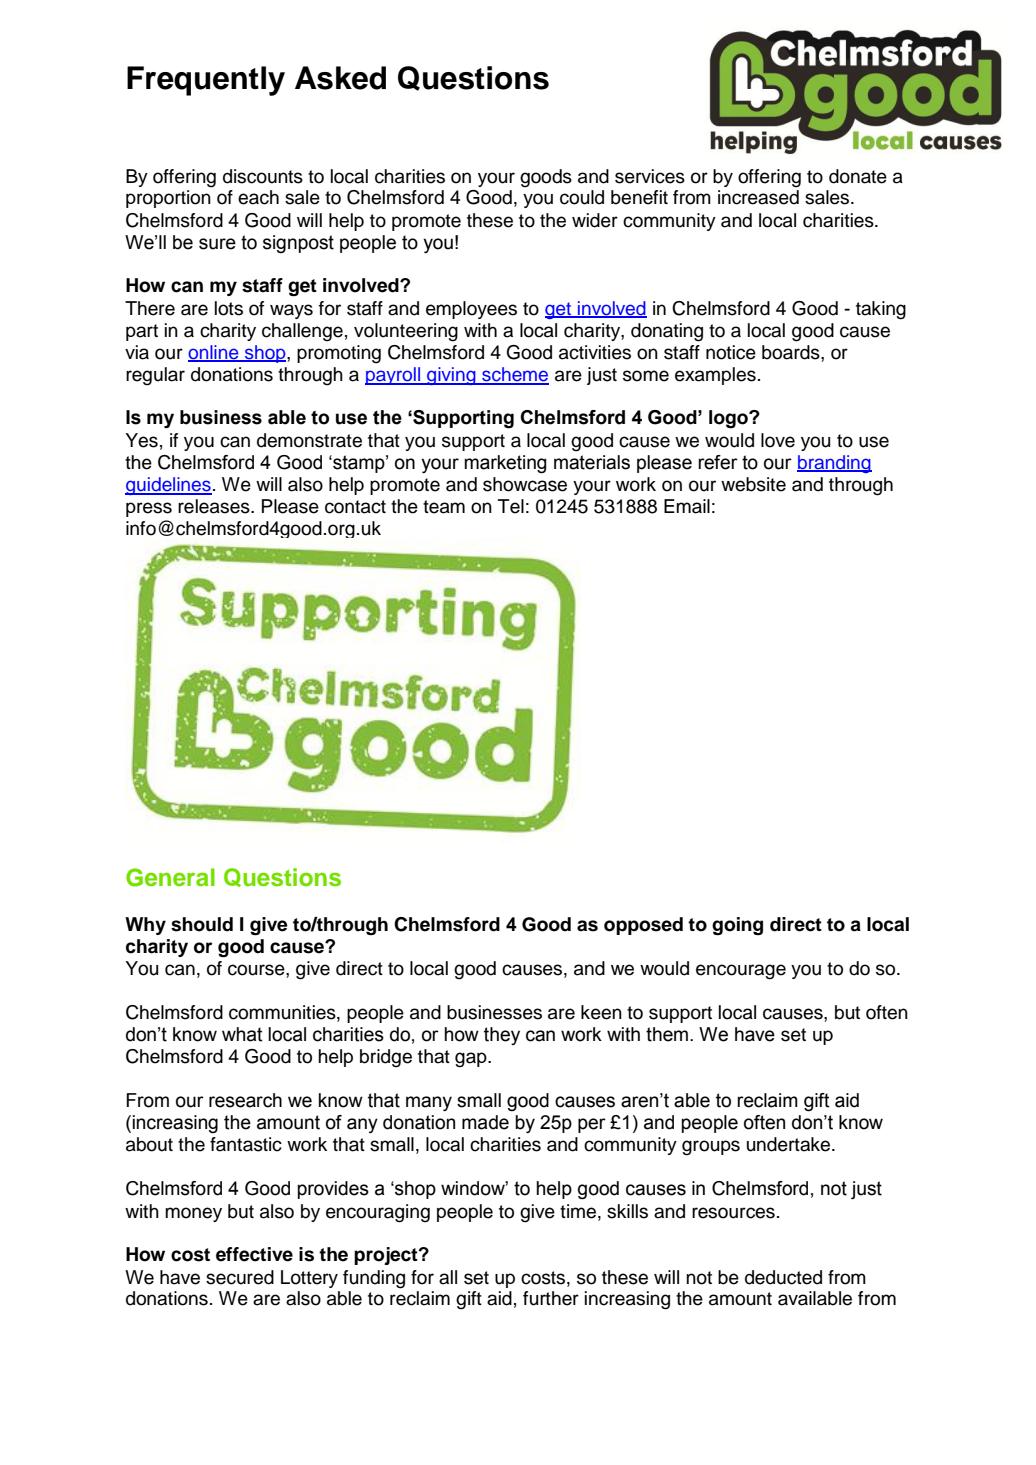 The height and width of the screenshot is (1465, 1036). I want to click on Tel, so click(511, 506).
